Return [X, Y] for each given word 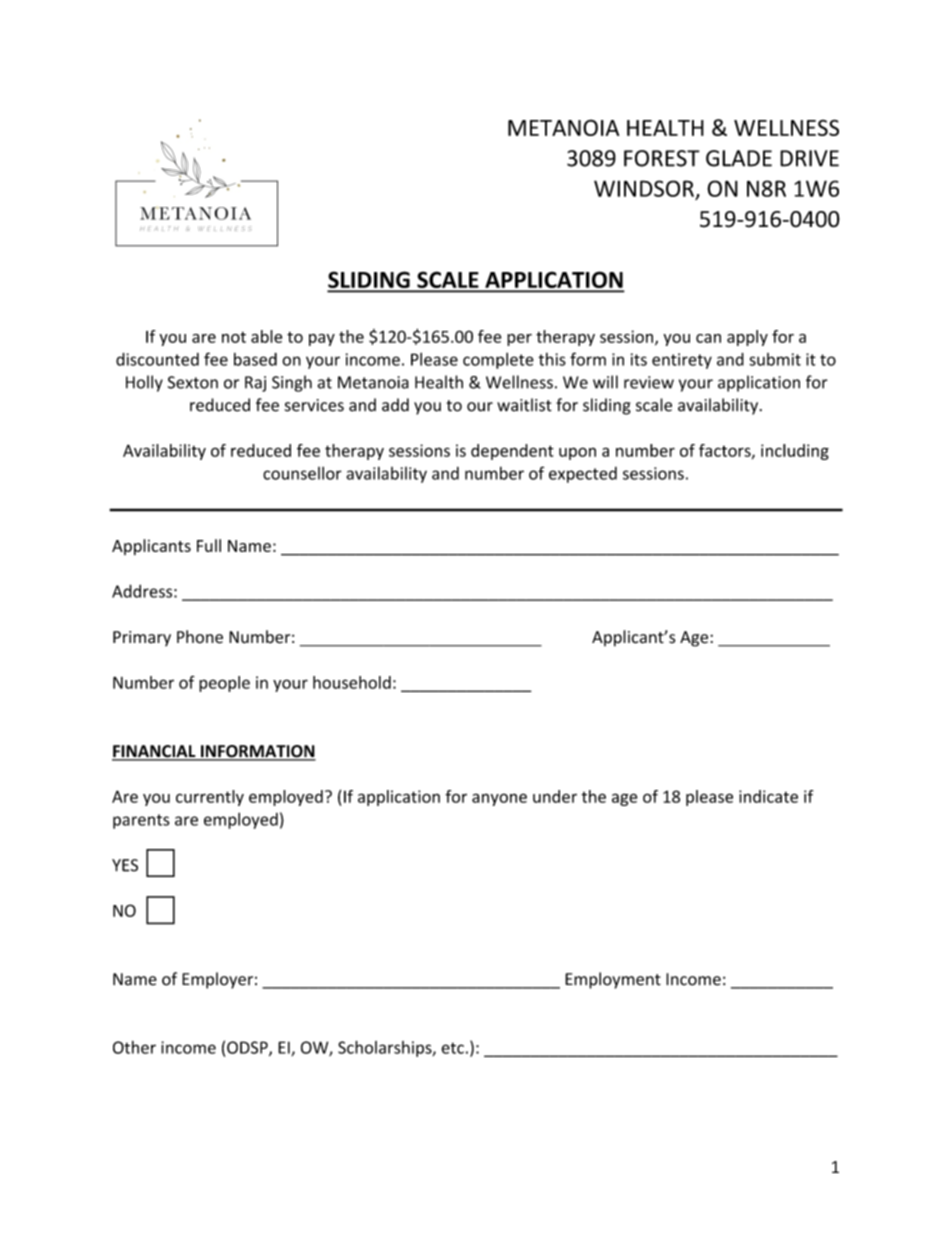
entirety [682, 361]
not [234, 337]
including [795, 452]
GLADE [739, 158]
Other [134, 1047]
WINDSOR [644, 188]
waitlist [524, 405]
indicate [768, 796]
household [352, 682]
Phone [200, 637]
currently [210, 798]
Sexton [193, 382]
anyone [499, 799]
